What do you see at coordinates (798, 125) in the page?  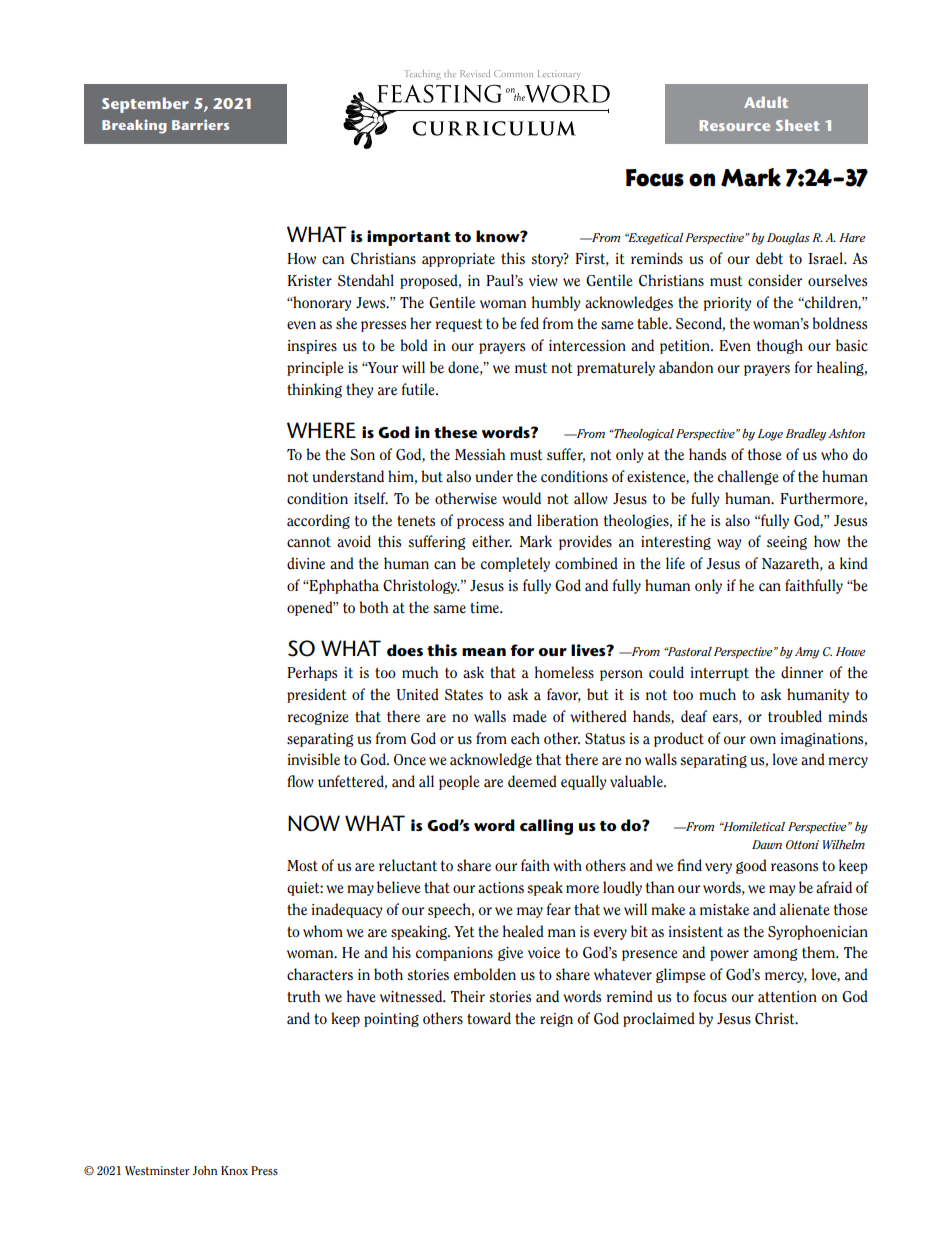 I see `Sheet` at bounding box center [798, 125].
